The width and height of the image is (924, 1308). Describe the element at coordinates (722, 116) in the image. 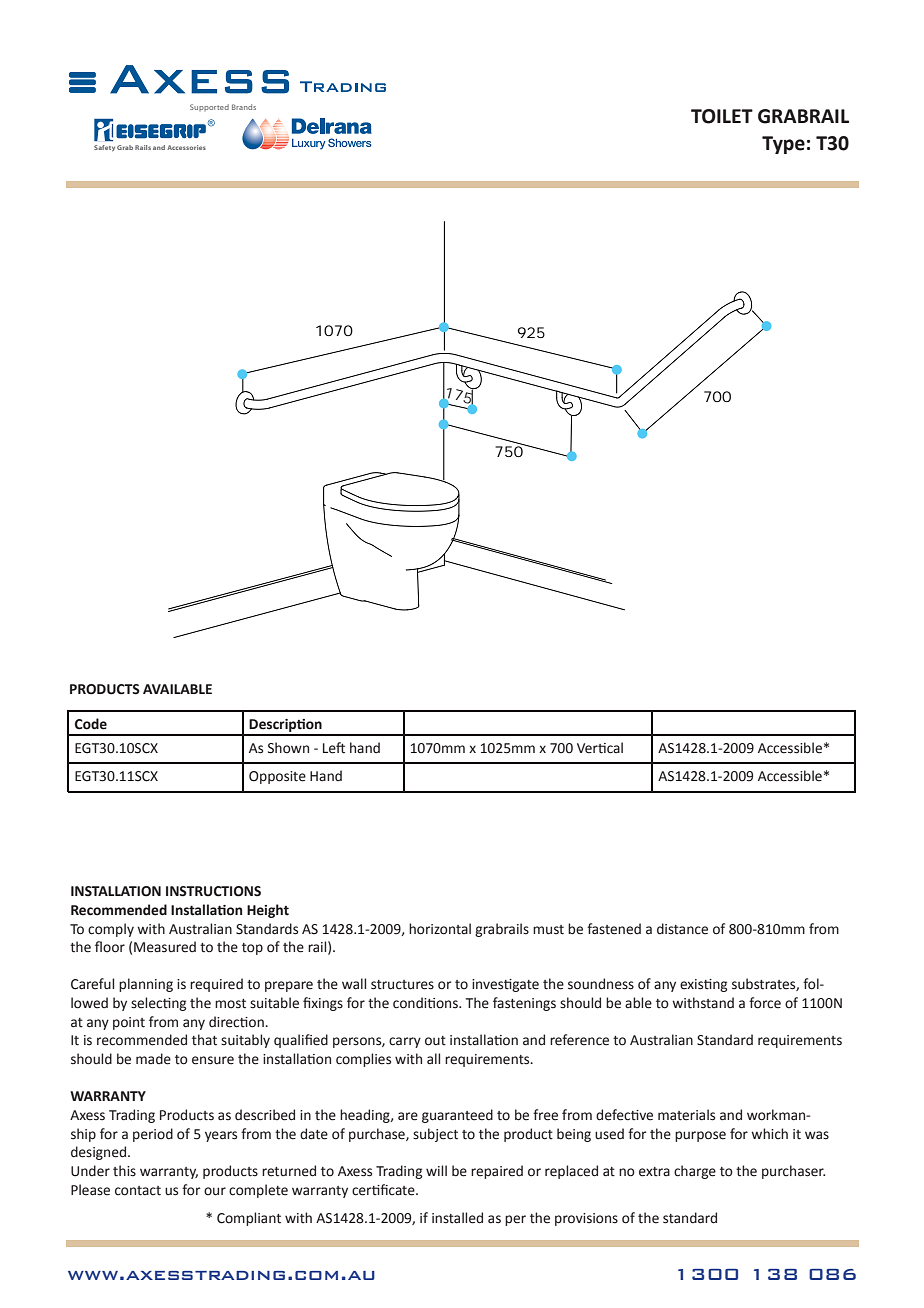

I see `TOILET` at that location.
